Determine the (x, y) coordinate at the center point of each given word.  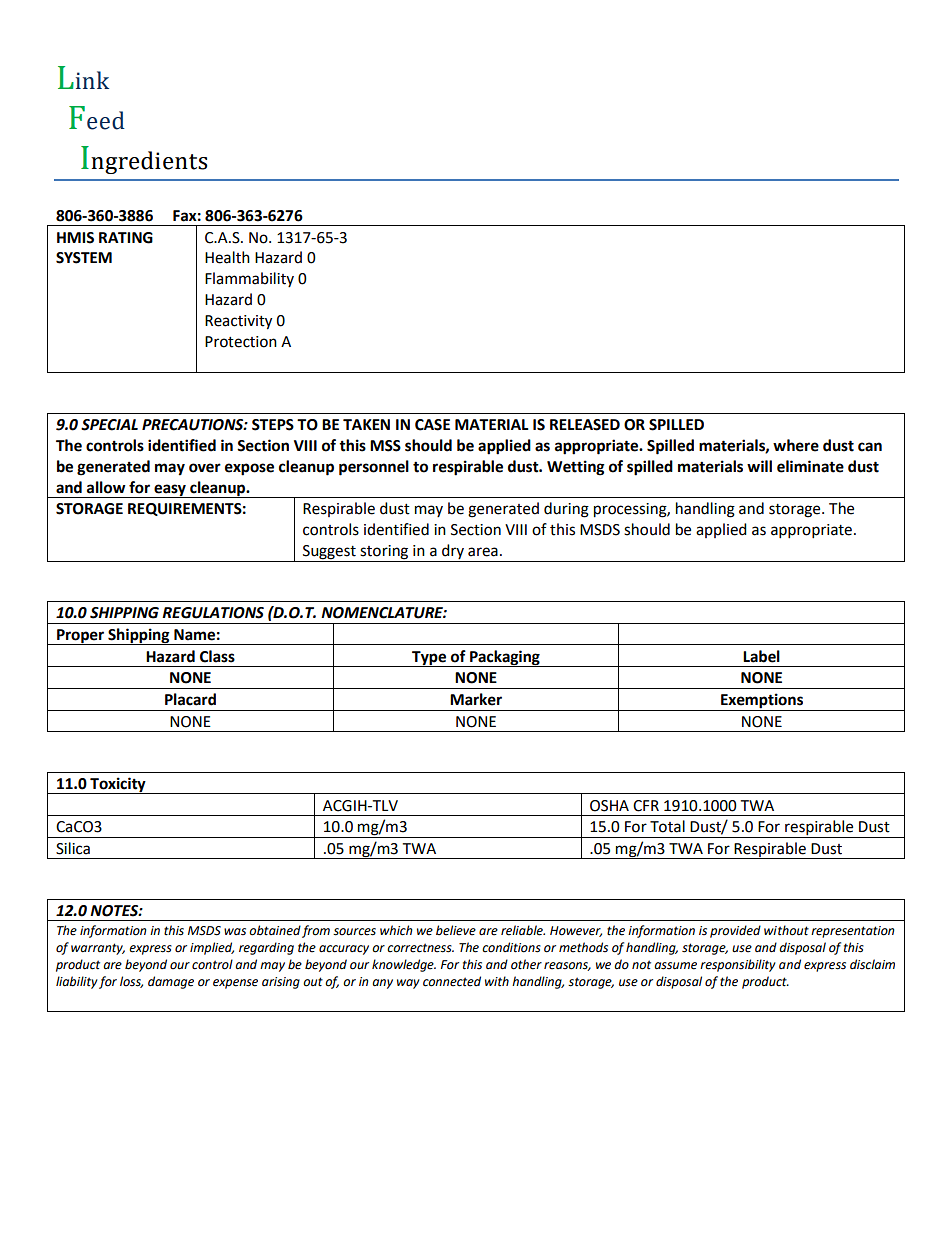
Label (761, 656)
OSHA (609, 806)
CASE (432, 425)
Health (227, 257)
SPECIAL (109, 425)
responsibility (738, 965)
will (759, 466)
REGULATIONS (213, 613)
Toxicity (118, 785)
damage (171, 982)
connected (452, 981)
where (796, 445)
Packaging (505, 658)
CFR (646, 806)
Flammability (249, 279)
